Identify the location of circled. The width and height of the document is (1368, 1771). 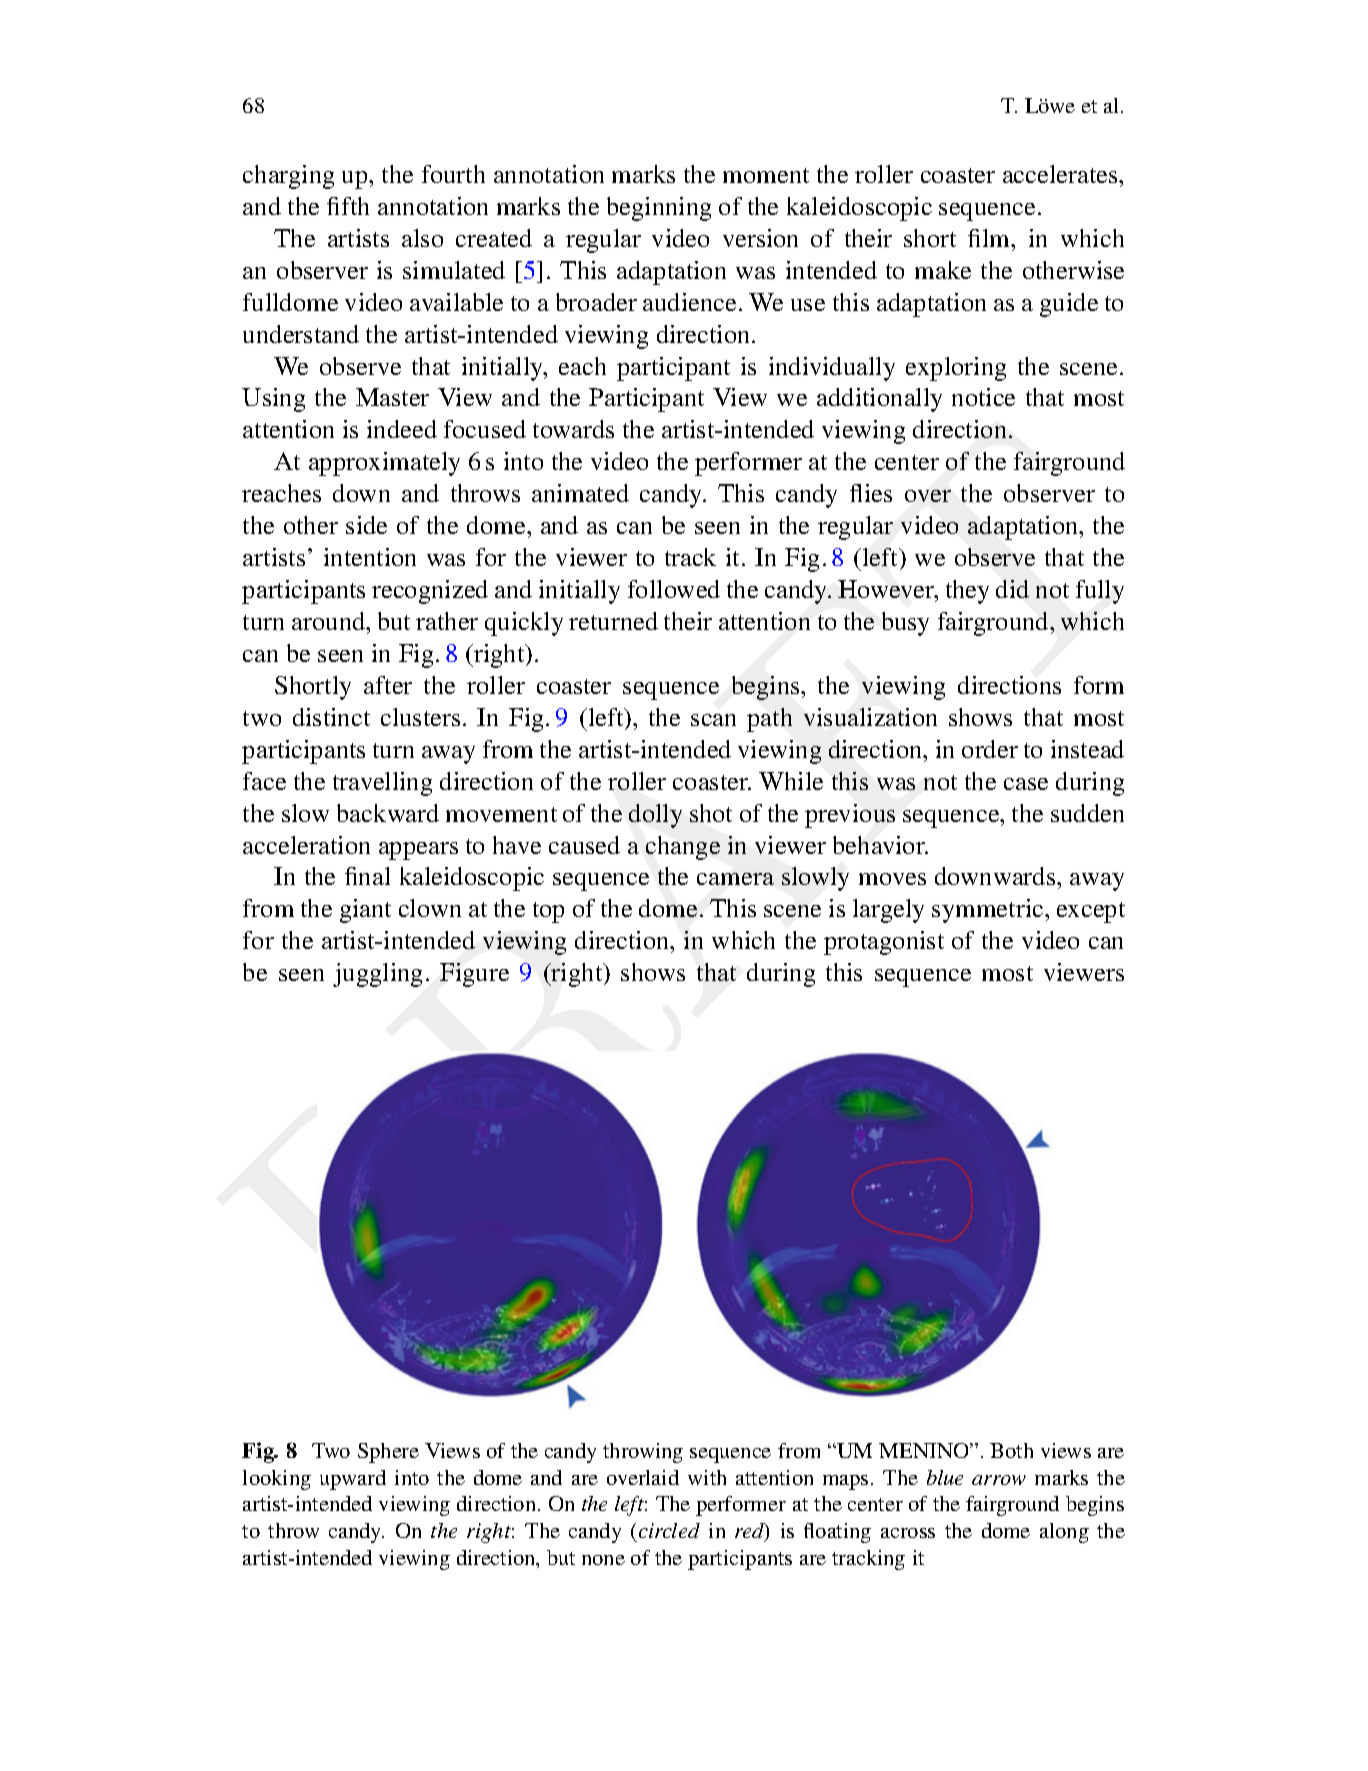
(669, 1530).
